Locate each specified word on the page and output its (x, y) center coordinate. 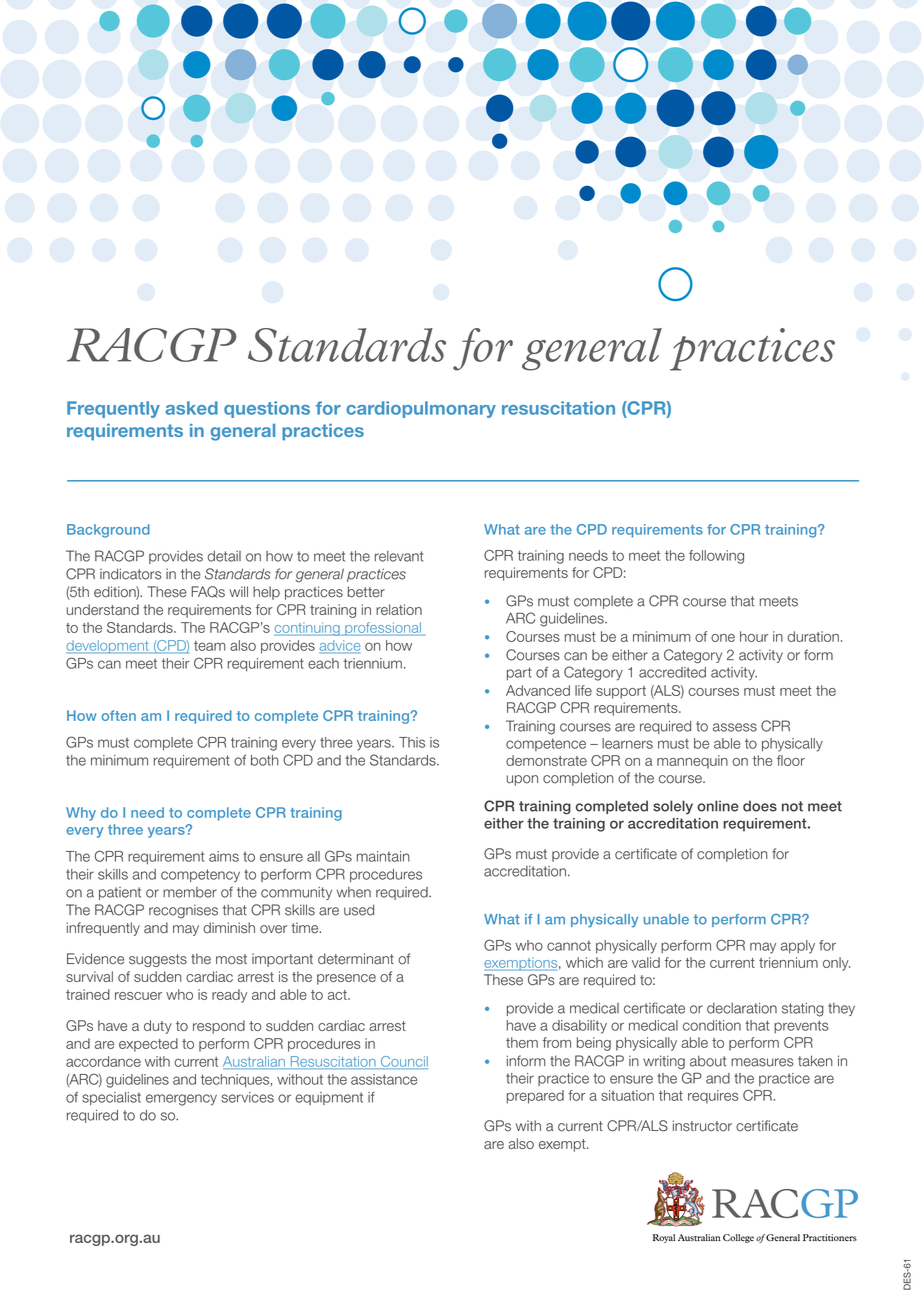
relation (399, 609)
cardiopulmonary (421, 409)
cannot (569, 945)
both (265, 760)
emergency (181, 1100)
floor (791, 760)
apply (798, 947)
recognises (183, 911)
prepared (535, 1097)
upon (522, 780)
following (716, 557)
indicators (131, 574)
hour (754, 636)
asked (192, 408)
